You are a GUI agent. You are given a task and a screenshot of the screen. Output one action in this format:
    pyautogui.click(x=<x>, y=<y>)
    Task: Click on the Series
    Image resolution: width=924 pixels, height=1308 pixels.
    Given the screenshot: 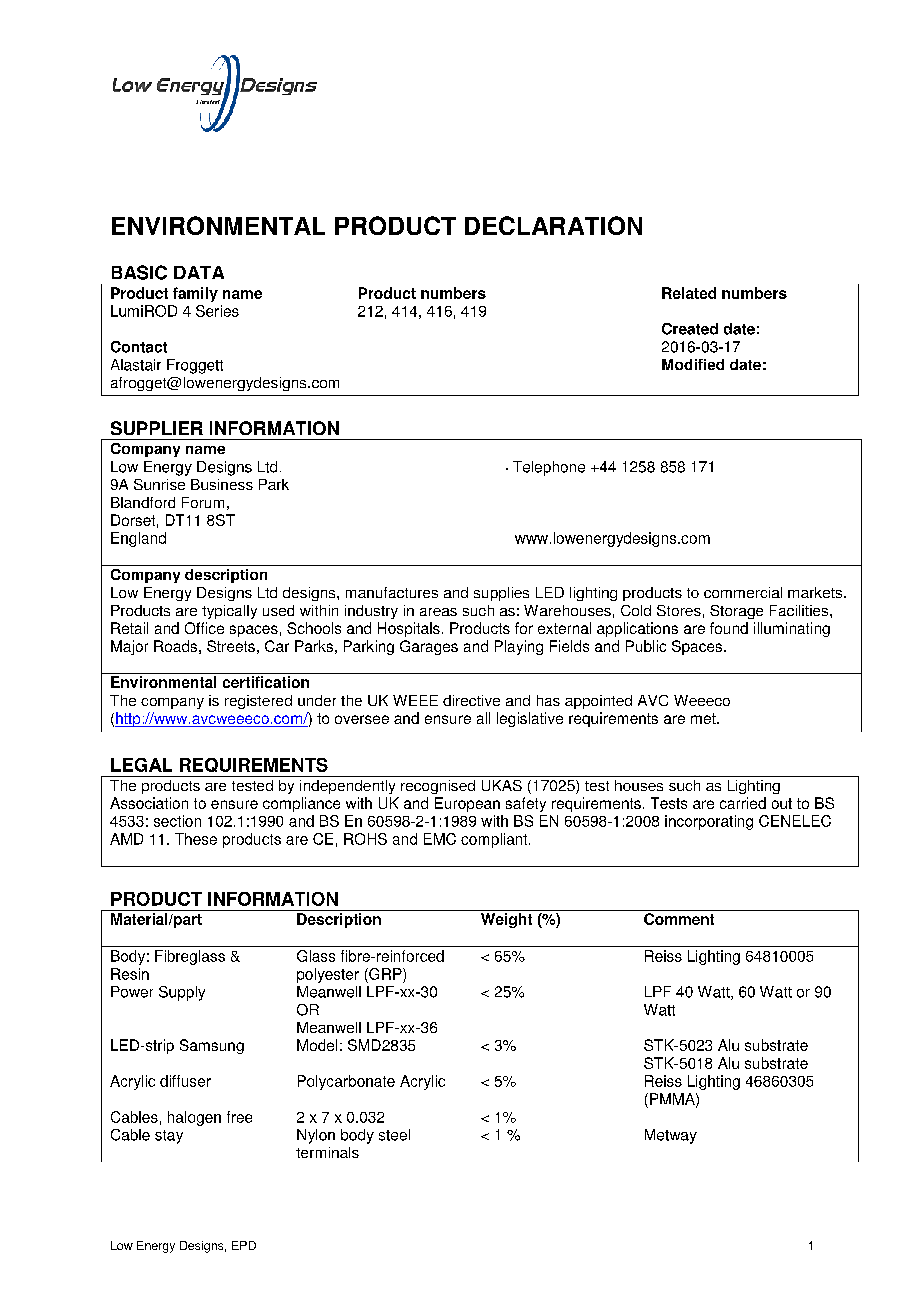 What is the action you would take?
    pyautogui.click(x=217, y=311)
